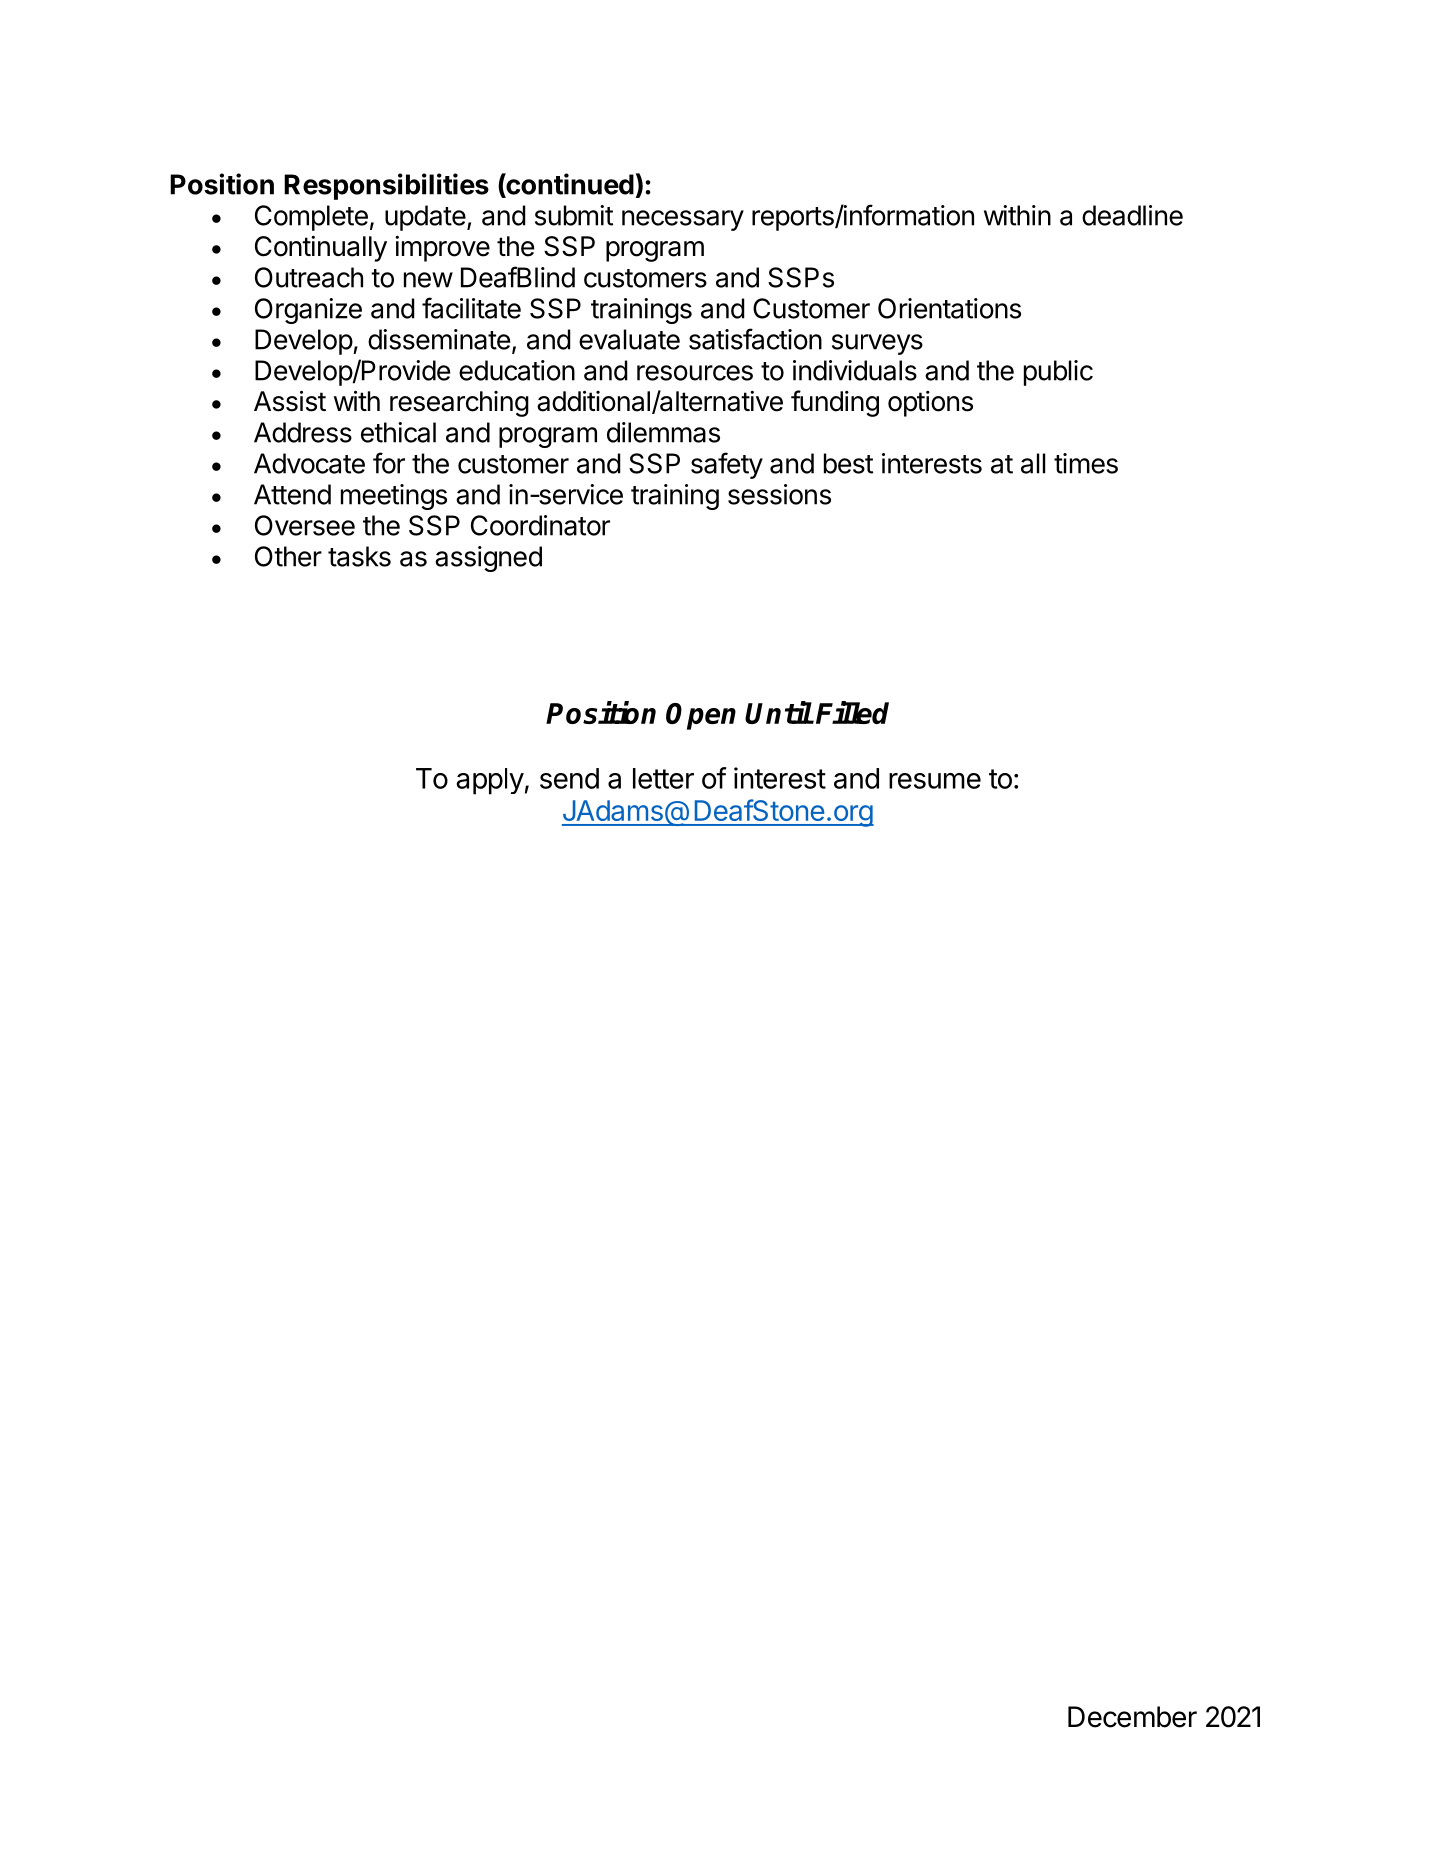 The height and width of the screenshot is (1857, 1435). Describe the element at coordinates (935, 781) in the screenshot. I see `resume` at that location.
